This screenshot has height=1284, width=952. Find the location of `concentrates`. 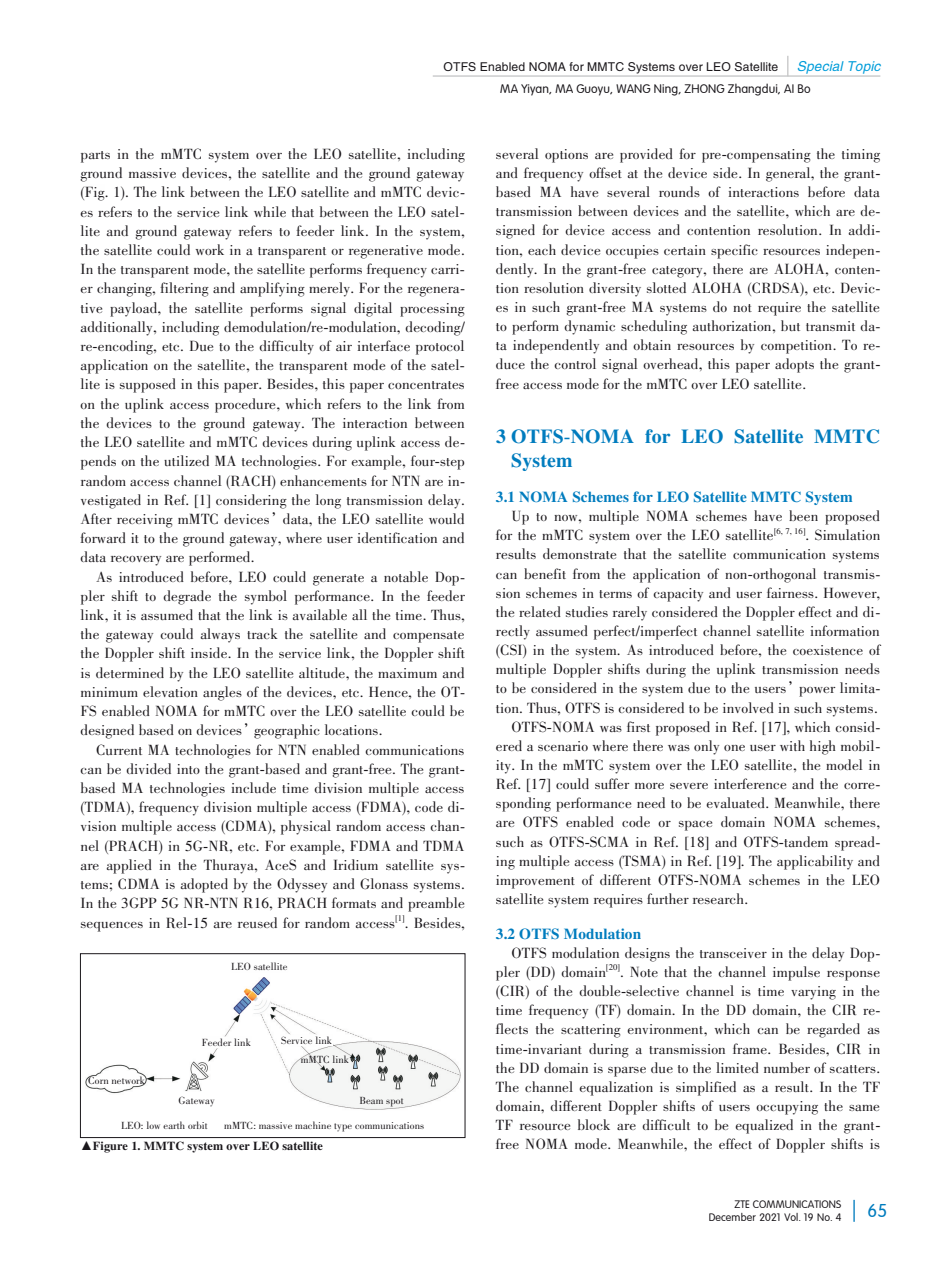

concentrates is located at coordinates (426, 385).
